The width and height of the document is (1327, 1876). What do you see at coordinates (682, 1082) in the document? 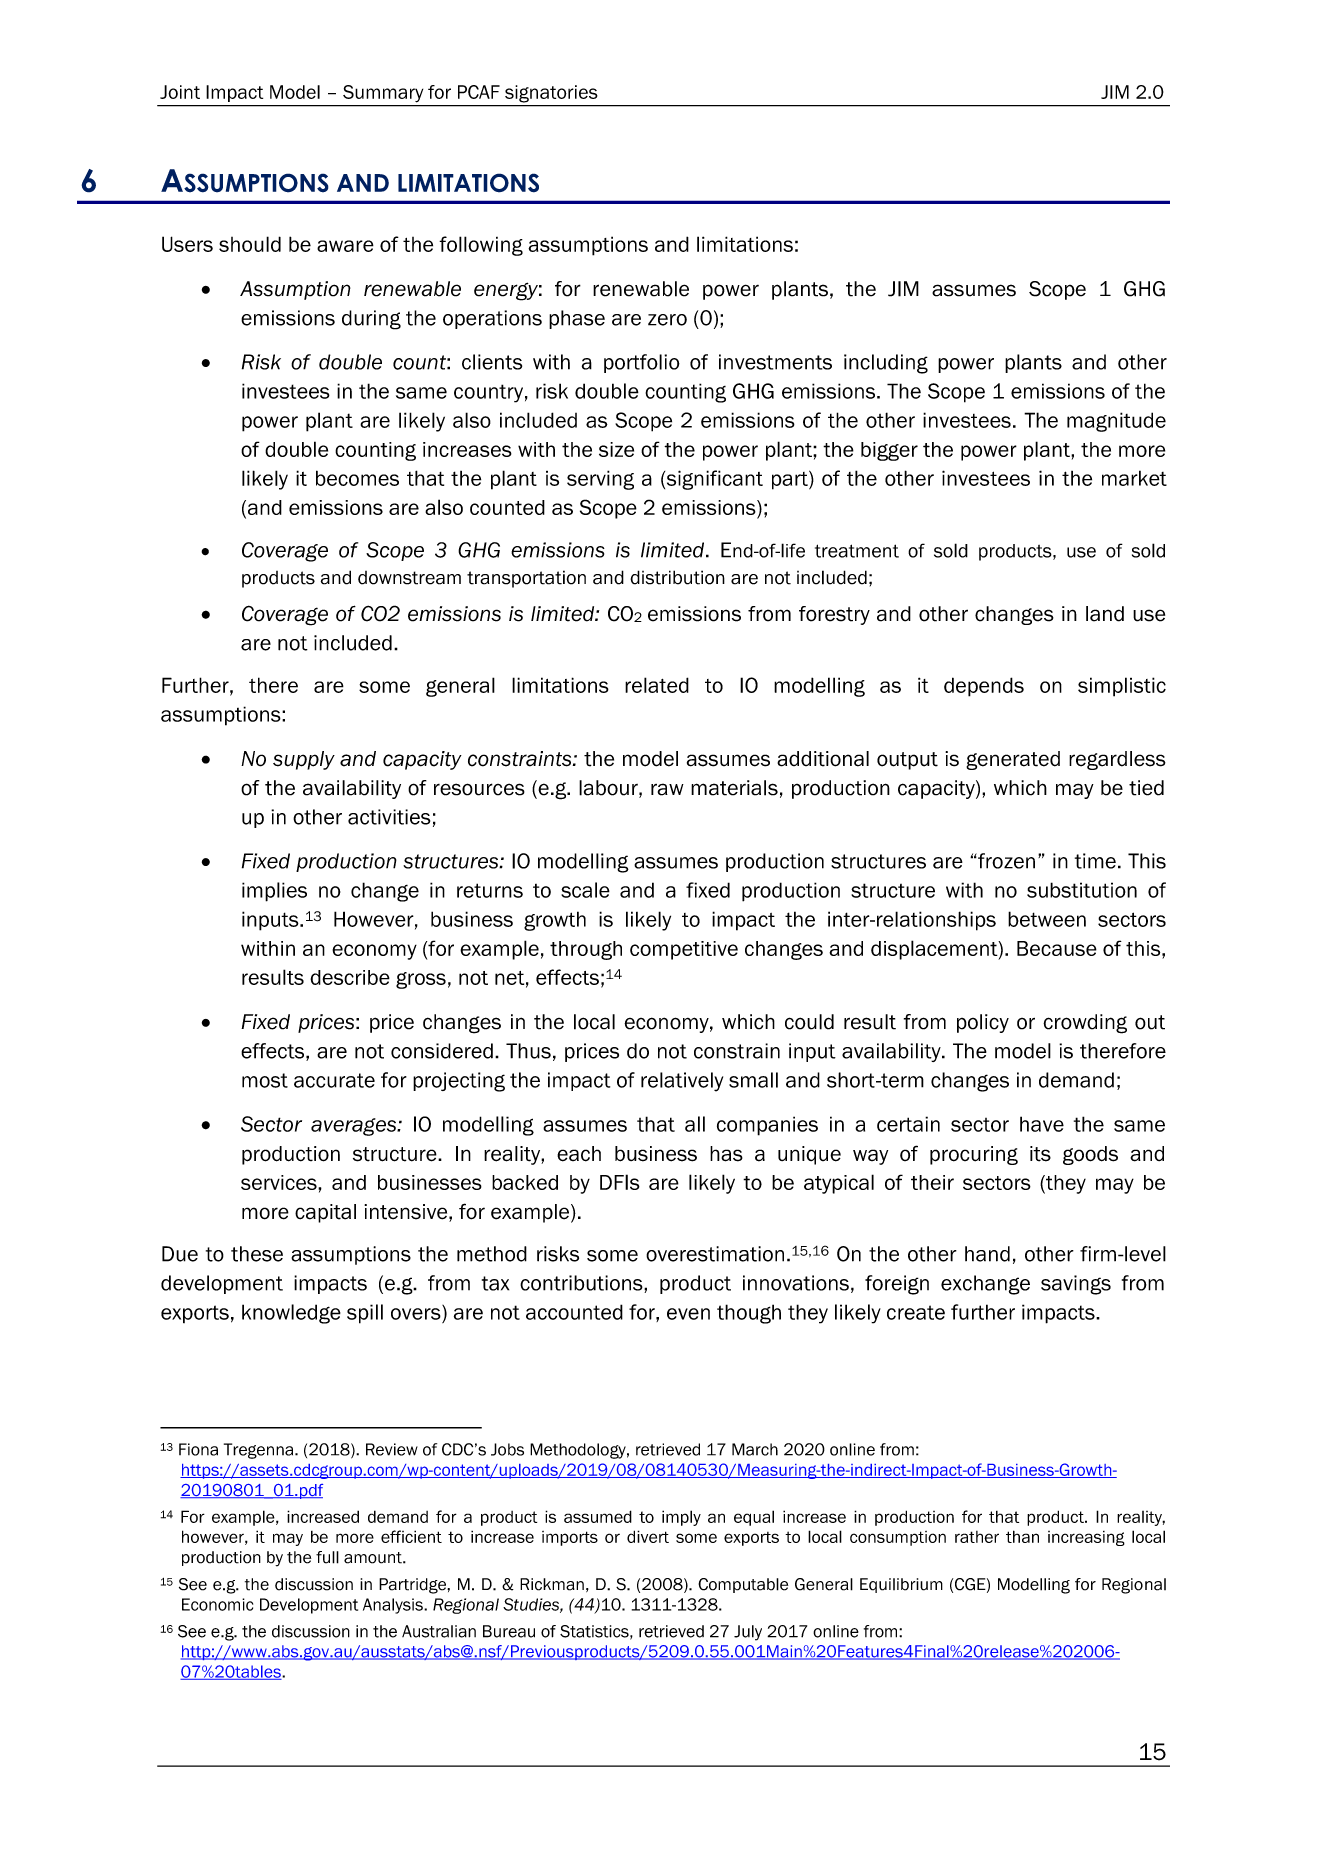
I see `relatively` at bounding box center [682, 1082].
